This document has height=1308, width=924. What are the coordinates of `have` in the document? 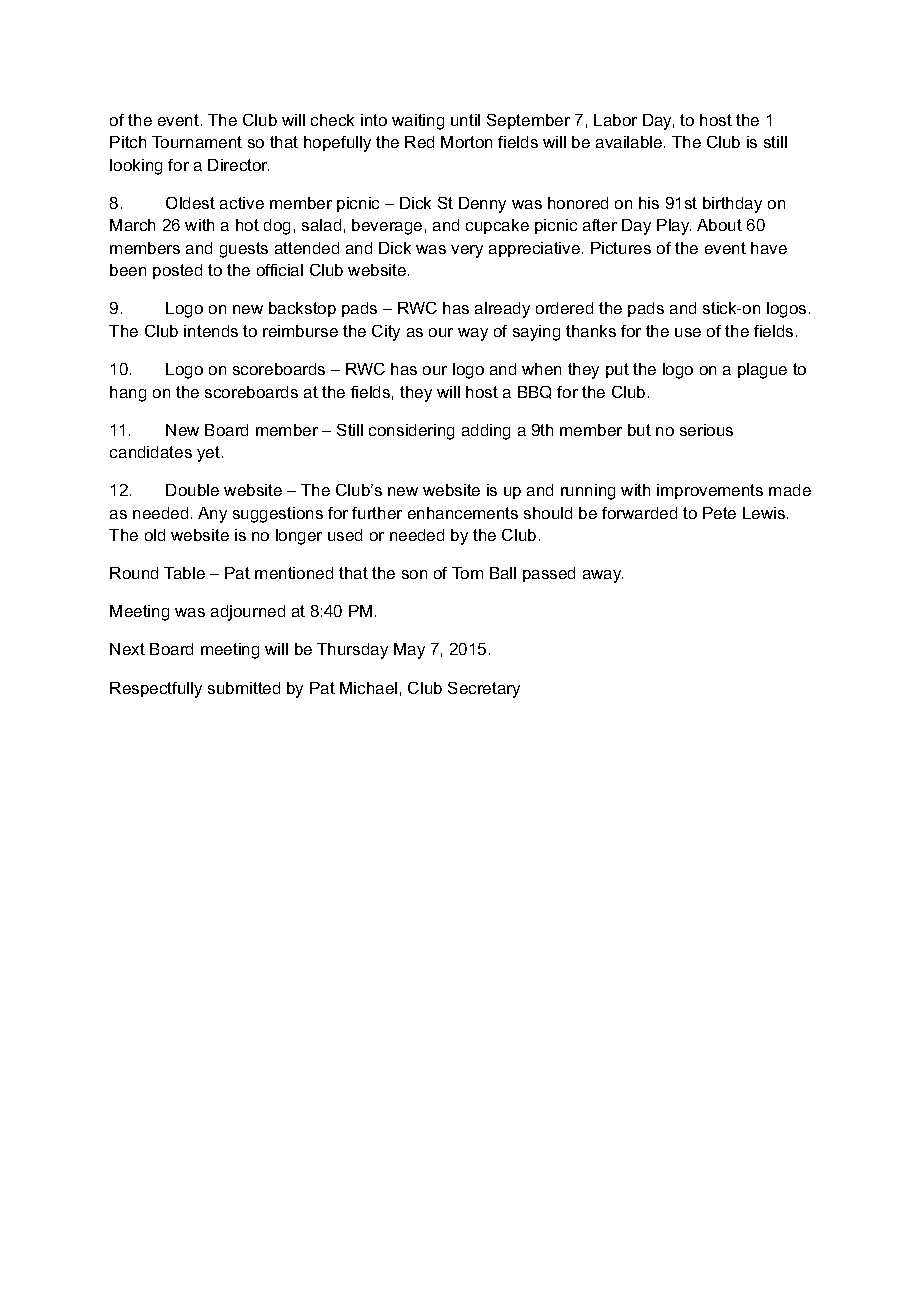 It's located at (769, 248).
